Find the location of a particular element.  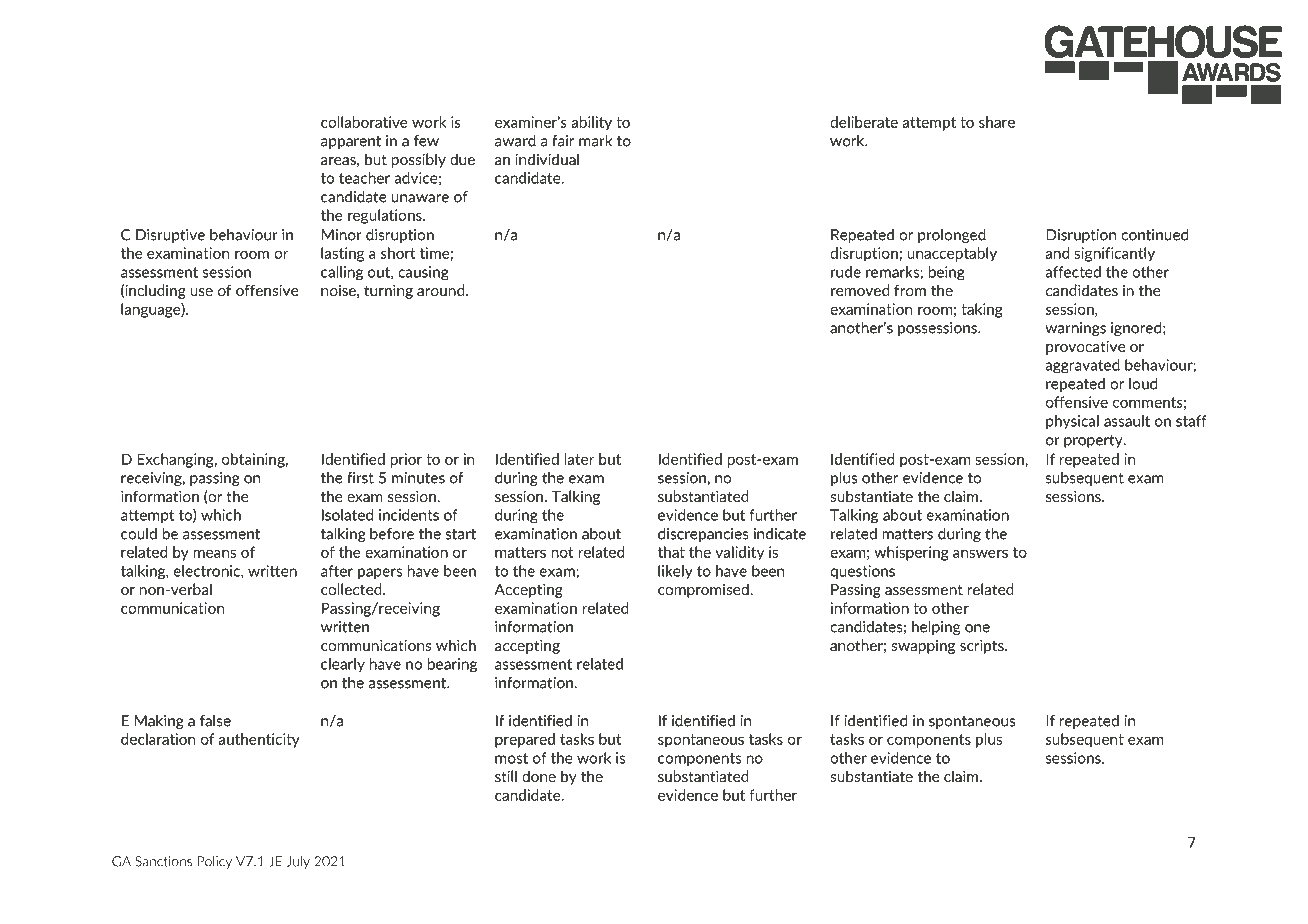

use is located at coordinates (201, 292).
